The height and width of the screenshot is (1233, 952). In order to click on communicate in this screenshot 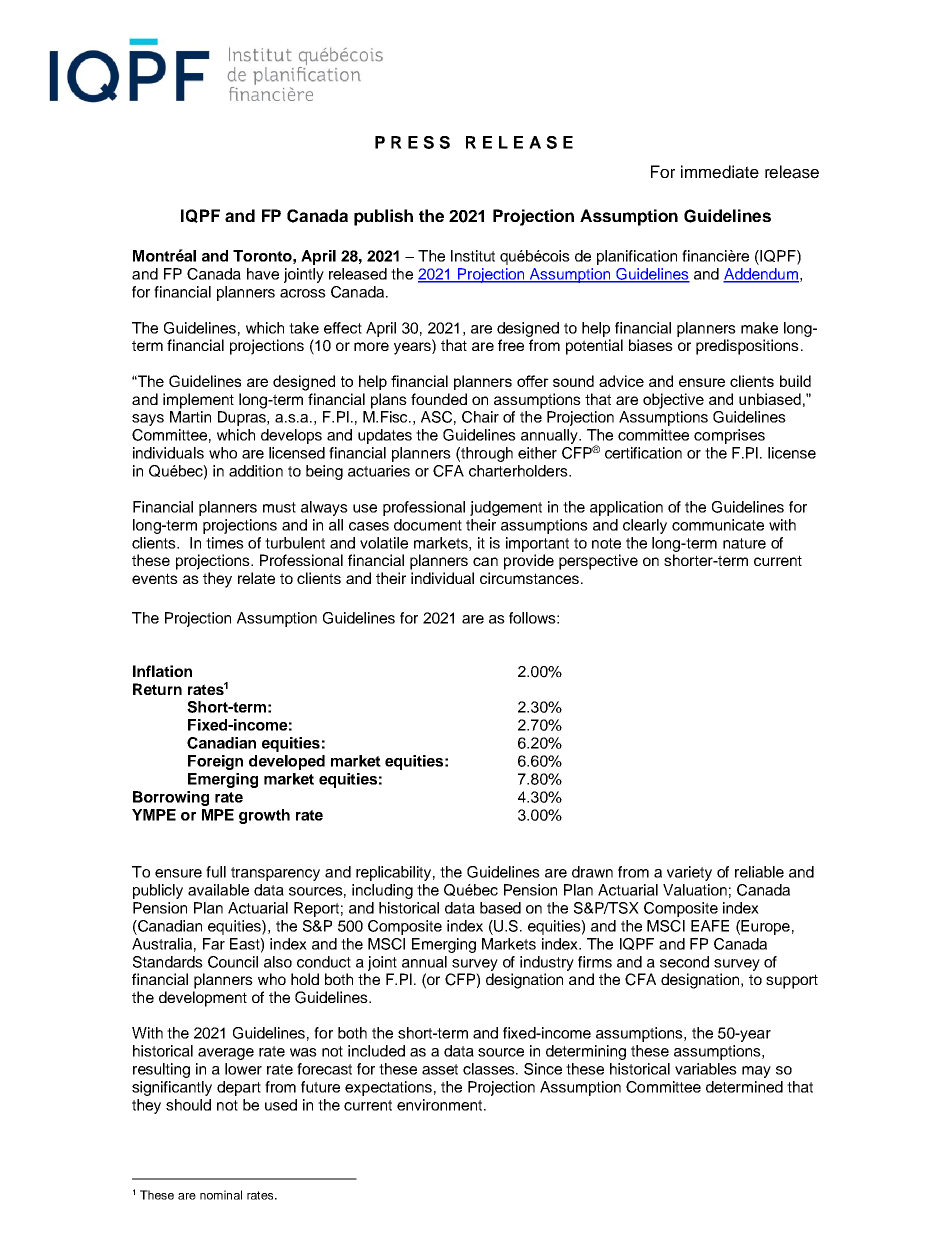, I will do `click(718, 525)`.
